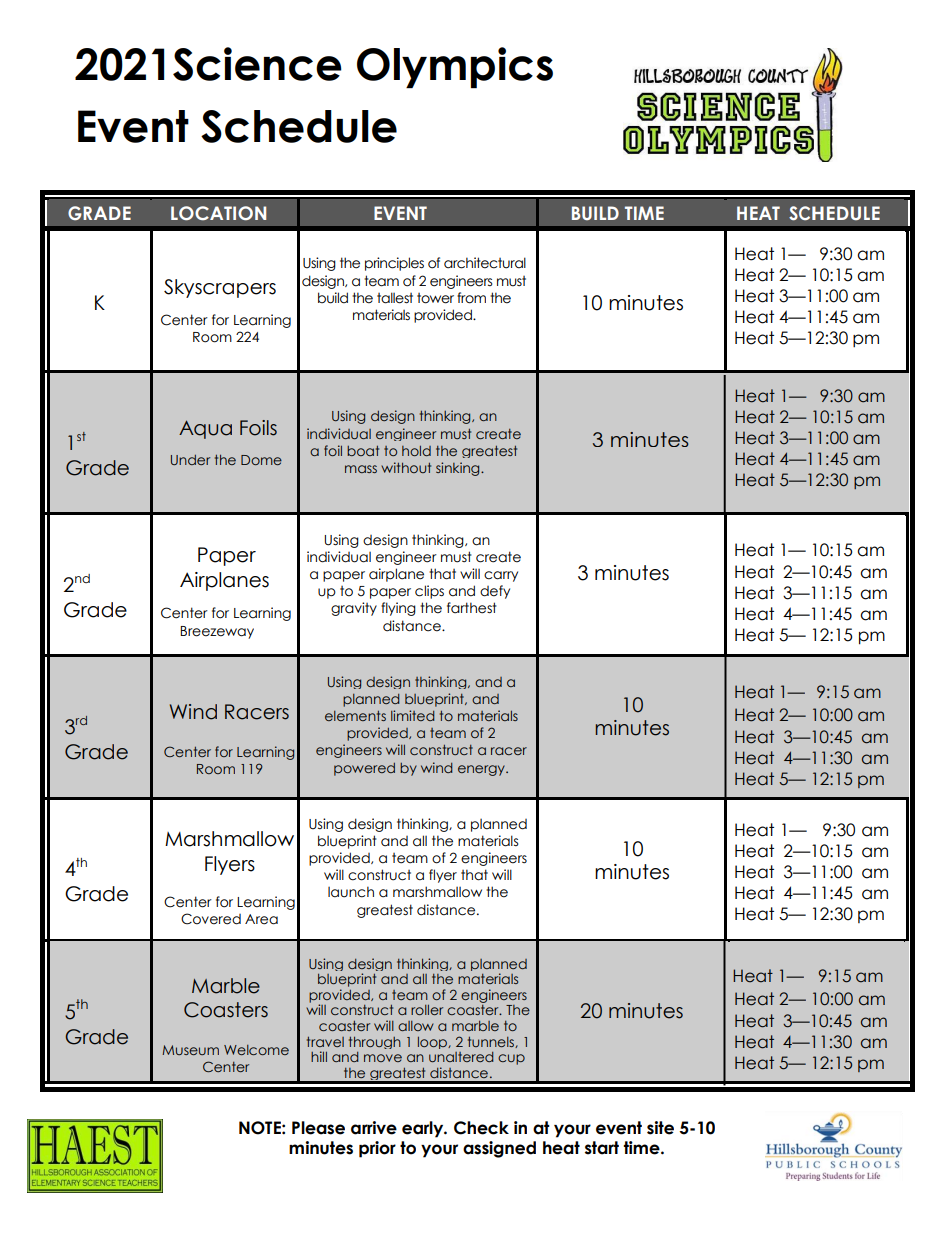 The width and height of the screenshot is (952, 1233). Describe the element at coordinates (471, 298) in the screenshot. I see `from` at that location.
